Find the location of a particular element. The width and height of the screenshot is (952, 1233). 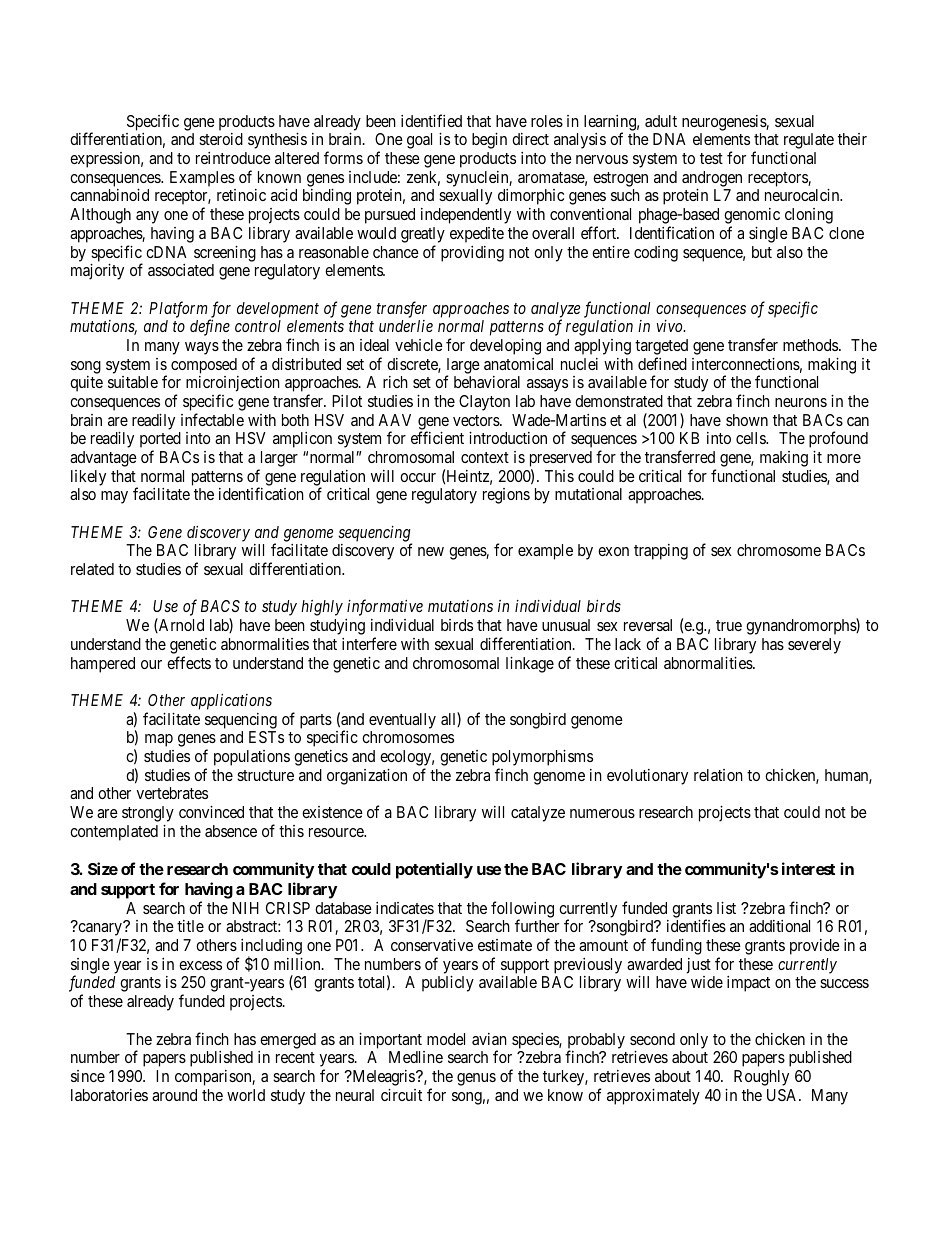

regions is located at coordinates (506, 496).
